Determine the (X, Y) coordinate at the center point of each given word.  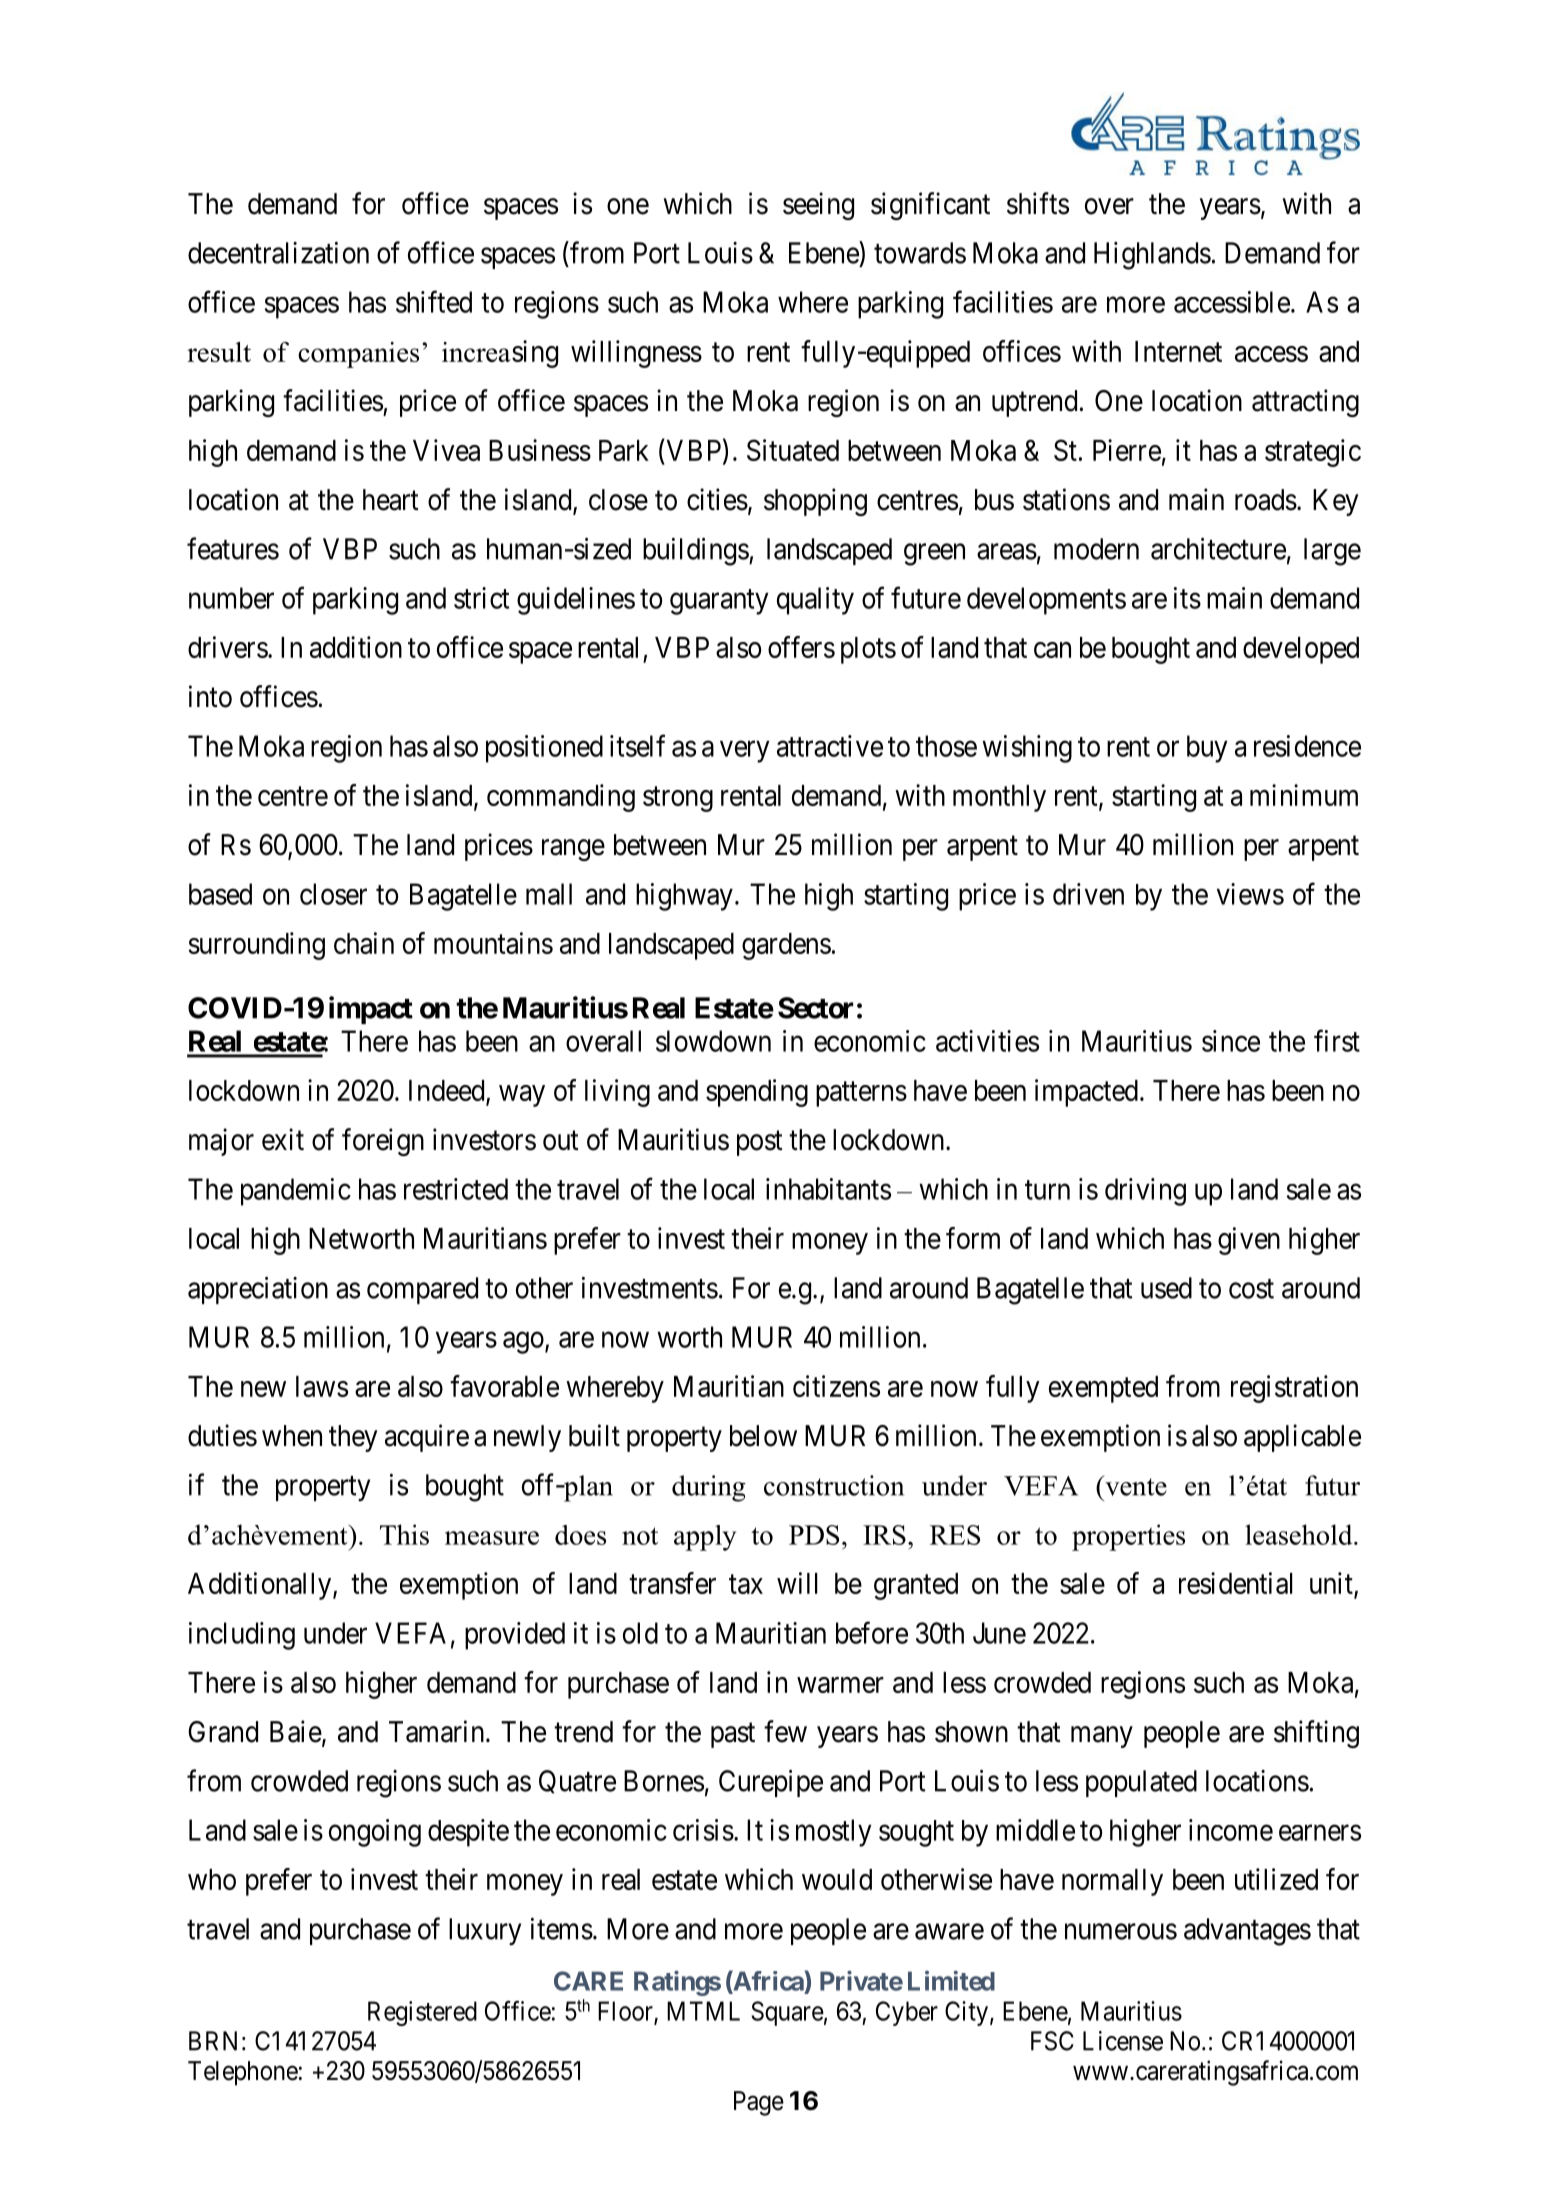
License (1123, 2041)
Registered (422, 2013)
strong (678, 799)
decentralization (278, 253)
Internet (1178, 351)
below (763, 1436)
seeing (818, 206)
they (353, 1438)
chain (364, 943)
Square (787, 2013)
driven (1088, 894)
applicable (1302, 1438)
